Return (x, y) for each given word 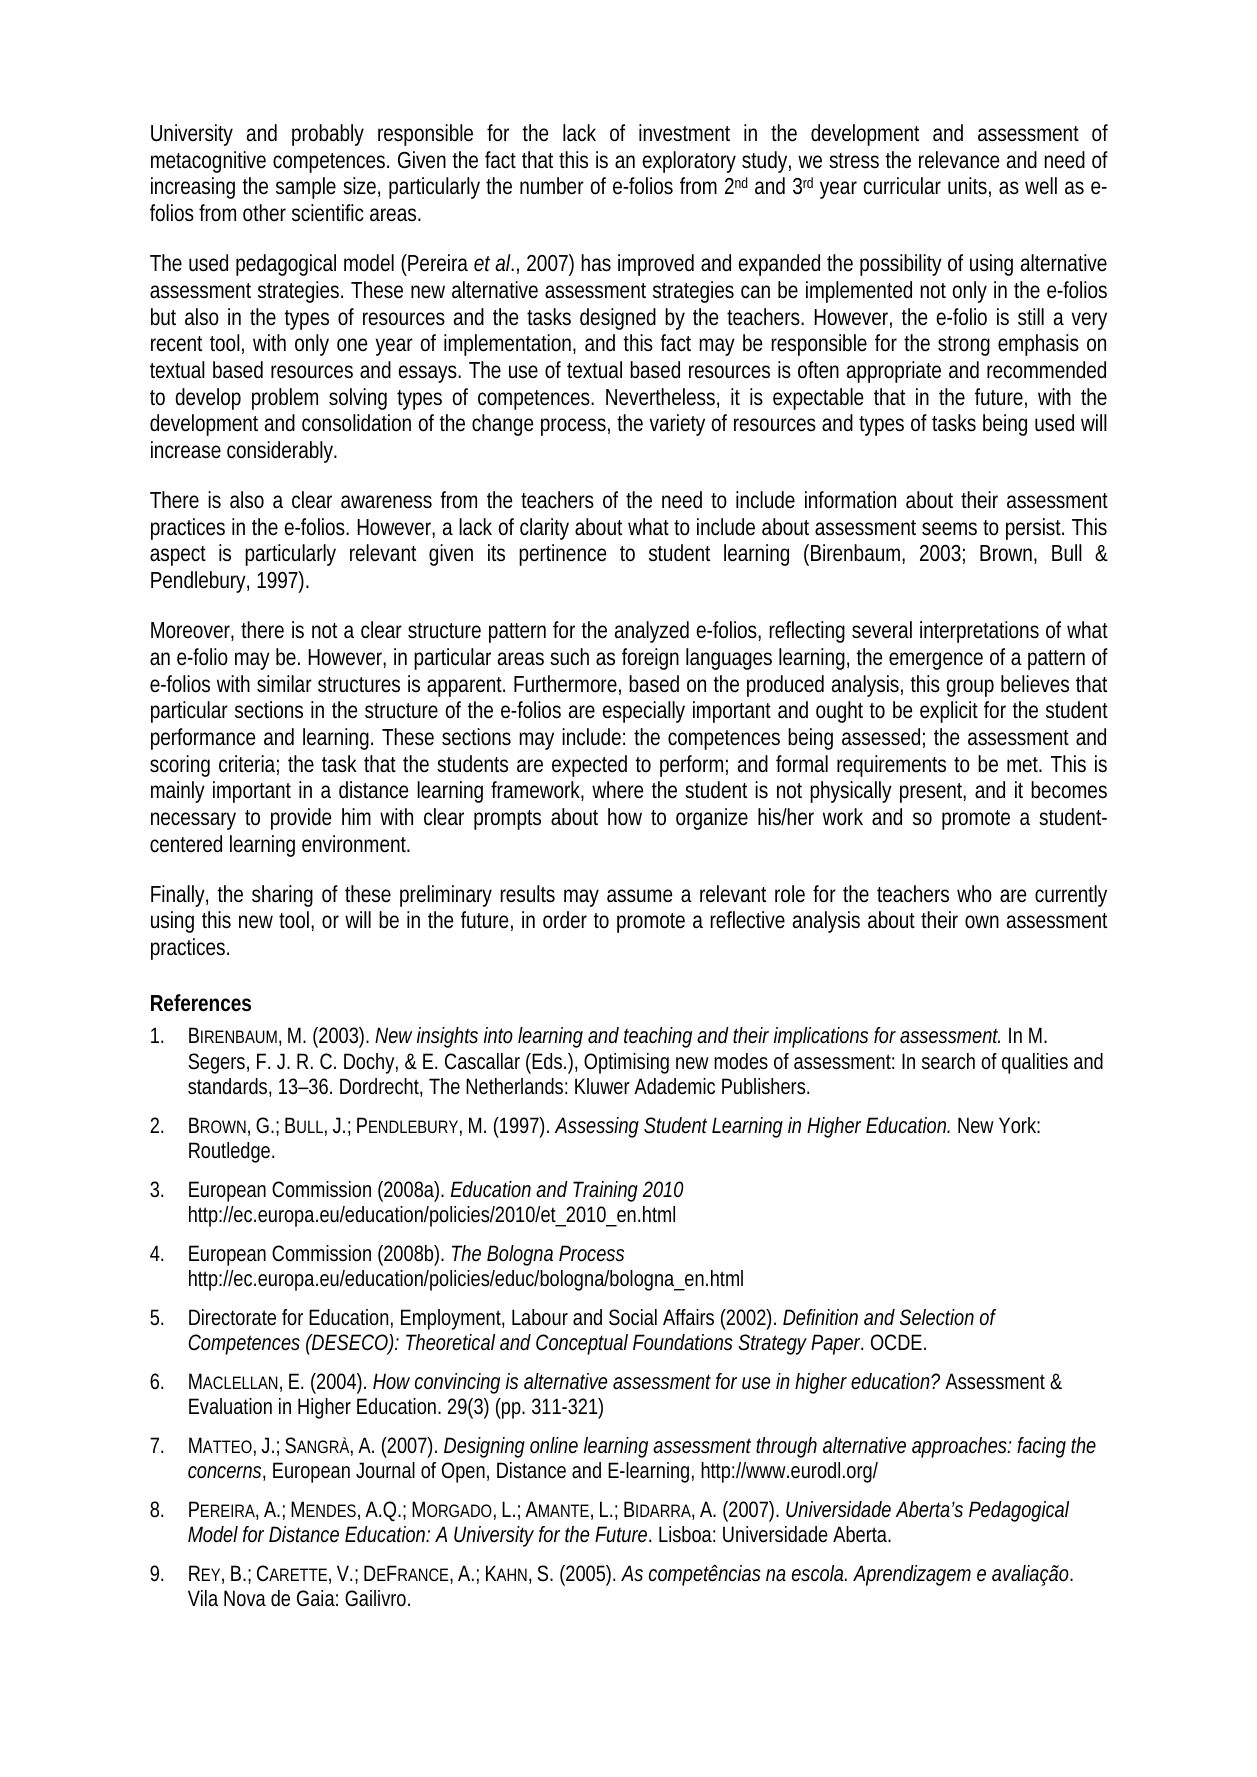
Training (605, 1191)
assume (639, 895)
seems (949, 529)
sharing (282, 896)
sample (306, 188)
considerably (282, 452)
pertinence (562, 555)
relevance (959, 160)
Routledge (231, 1152)
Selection (937, 1317)
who (974, 893)
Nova (245, 1598)
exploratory (689, 162)
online (554, 1445)
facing (1041, 1447)
